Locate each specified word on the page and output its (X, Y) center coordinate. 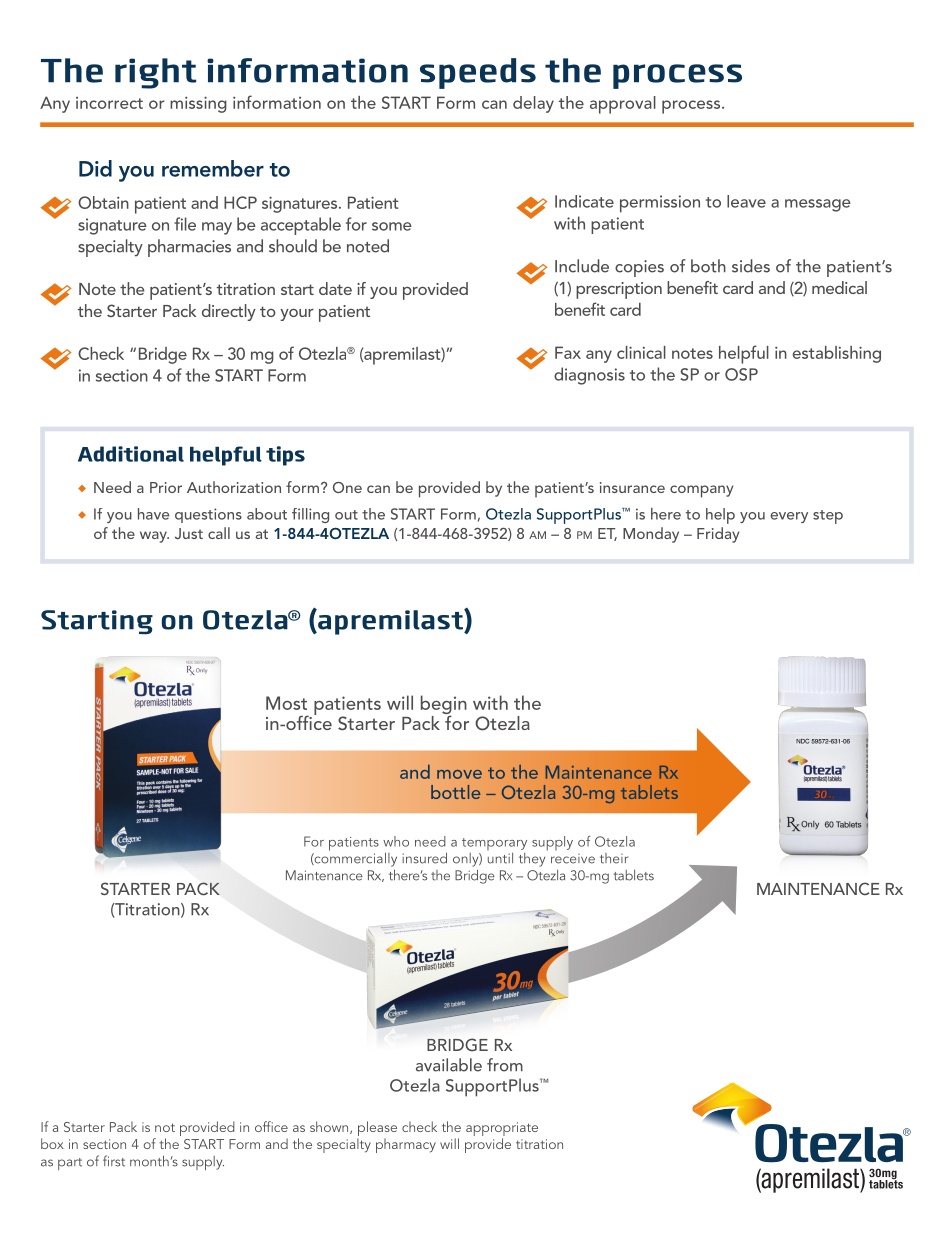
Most (286, 703)
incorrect (109, 103)
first (114, 1161)
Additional (131, 454)
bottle (455, 792)
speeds (478, 73)
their (614, 858)
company (701, 491)
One (347, 487)
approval (623, 105)
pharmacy (406, 1145)
